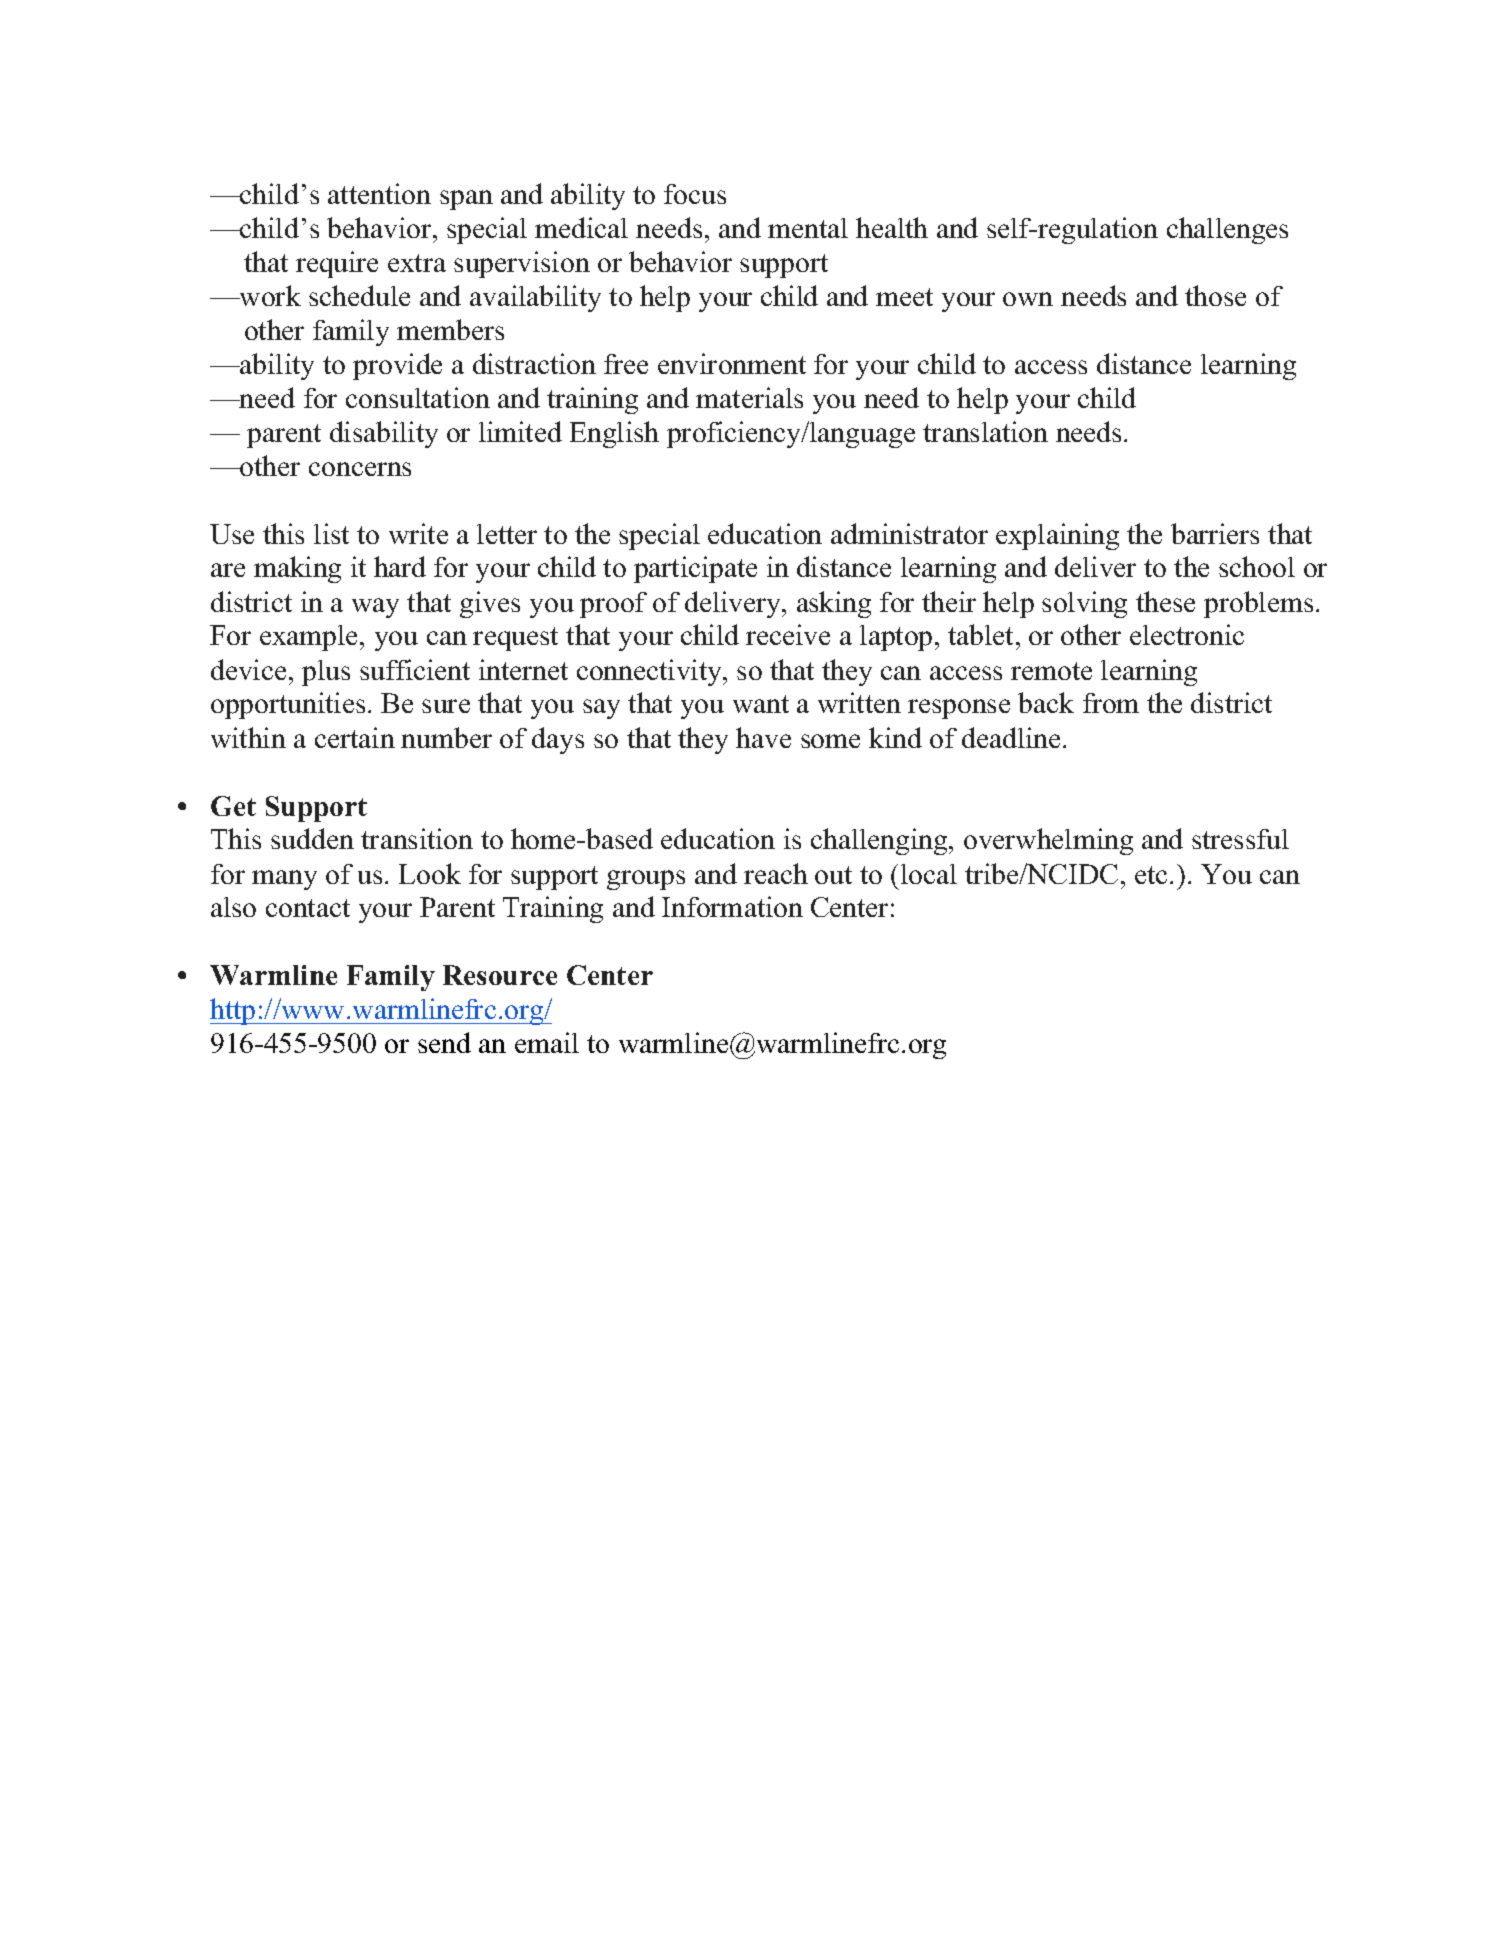 This page has width=1507, height=1950. What do you see at coordinates (1227, 230) in the page?
I see `challenges` at bounding box center [1227, 230].
